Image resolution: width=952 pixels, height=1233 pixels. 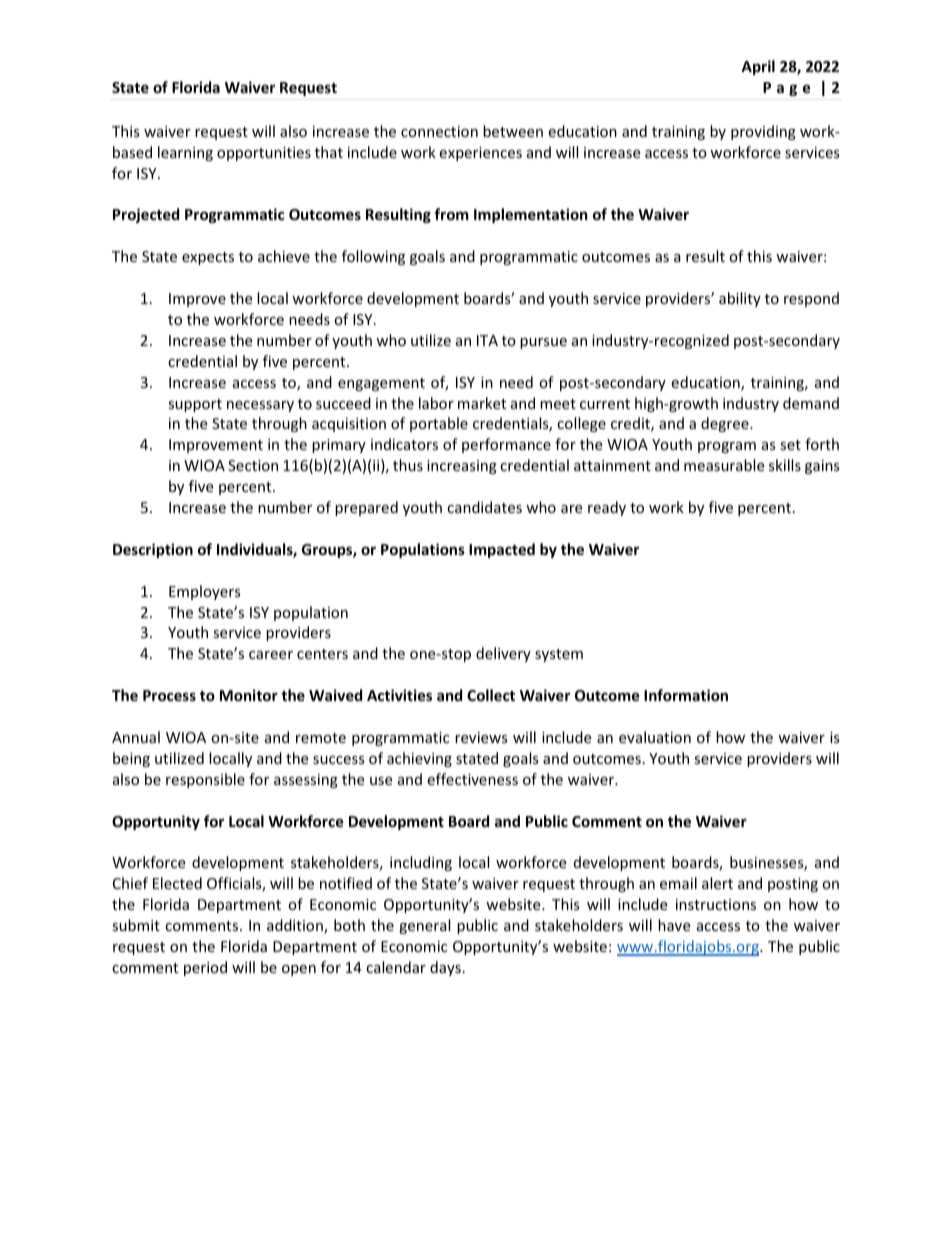 What do you see at coordinates (686, 695) in the page?
I see `Information` at bounding box center [686, 695].
